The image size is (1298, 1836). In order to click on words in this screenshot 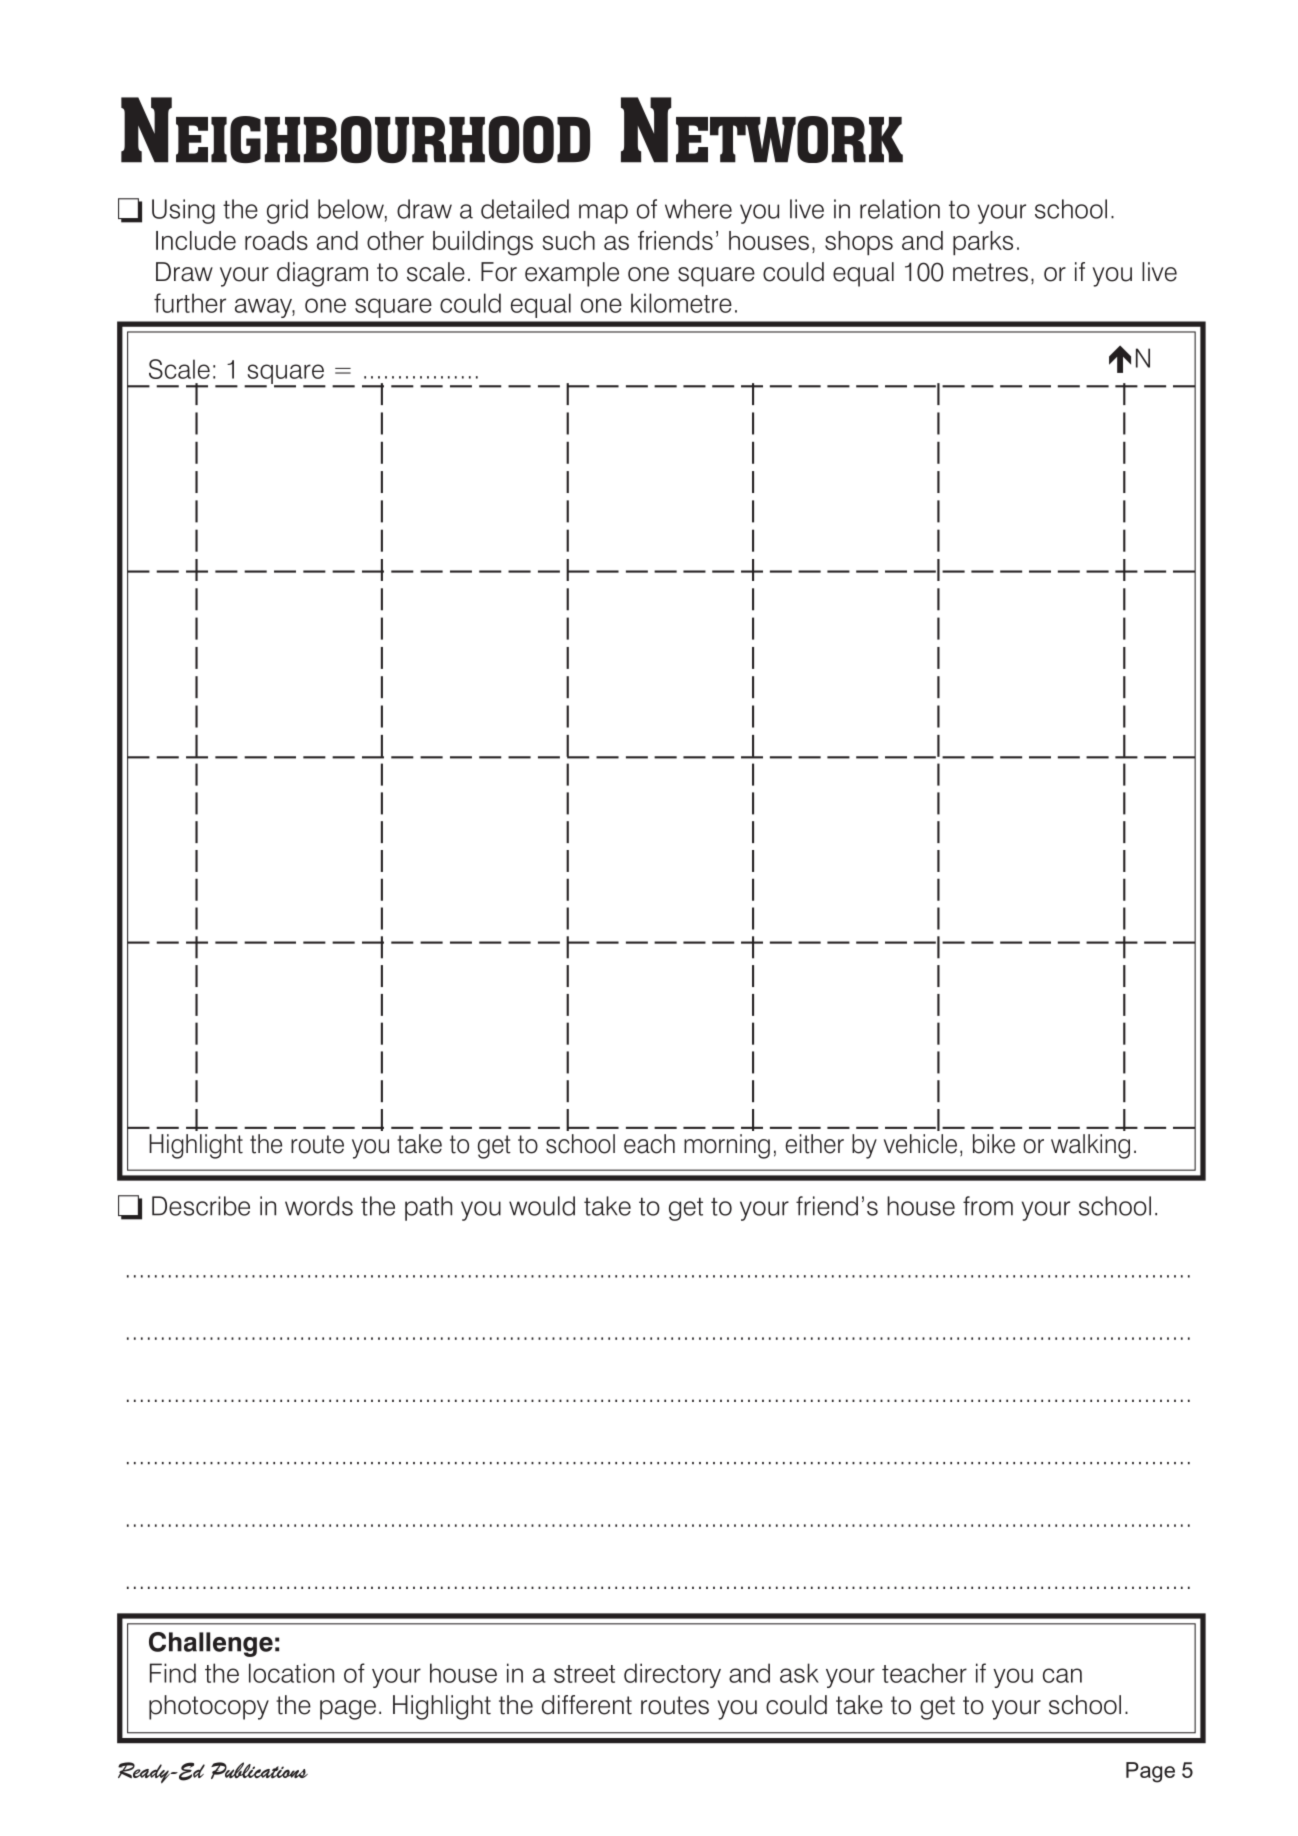, I will do `click(319, 1206)`.
